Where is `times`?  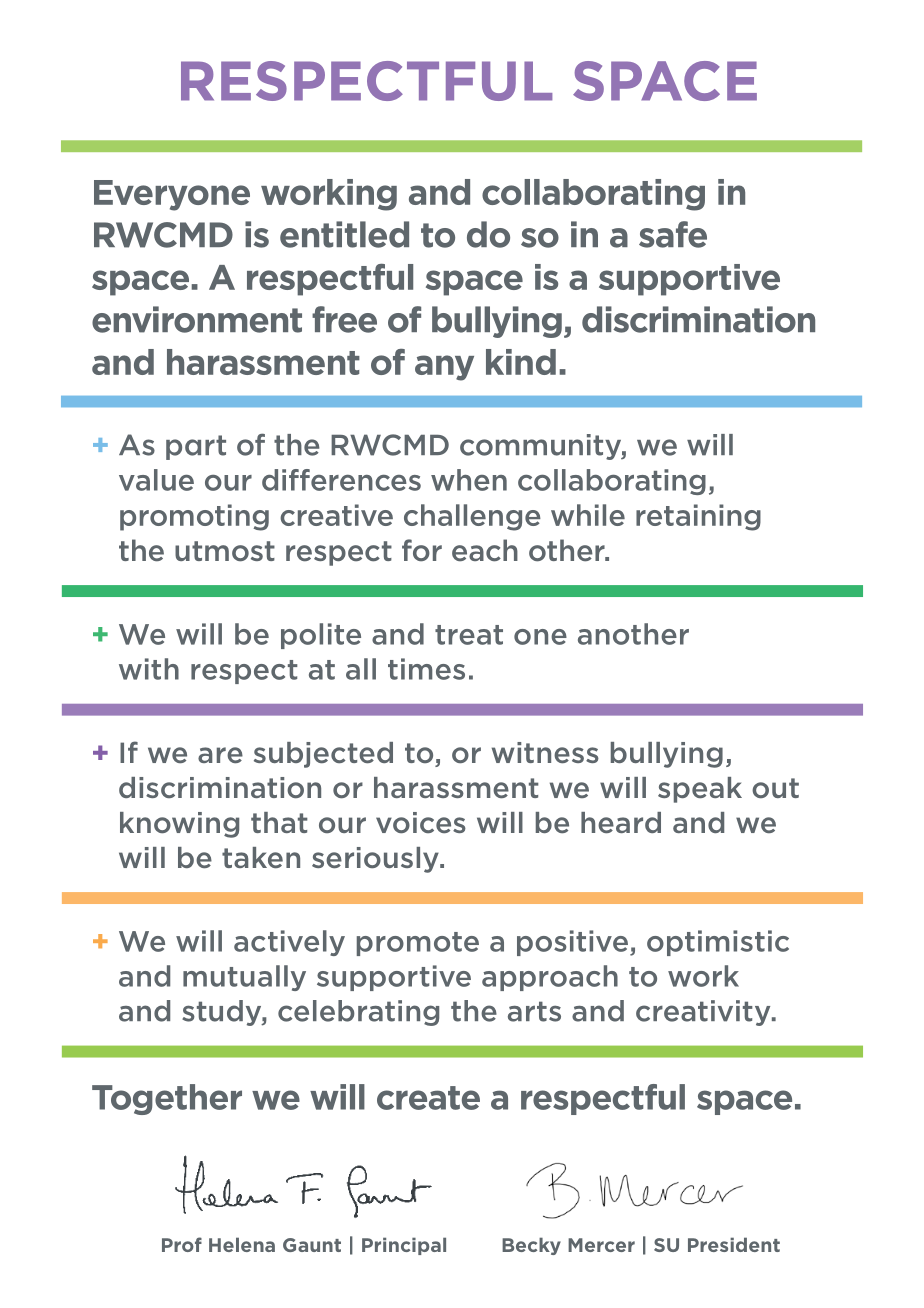
times is located at coordinates (426, 669).
